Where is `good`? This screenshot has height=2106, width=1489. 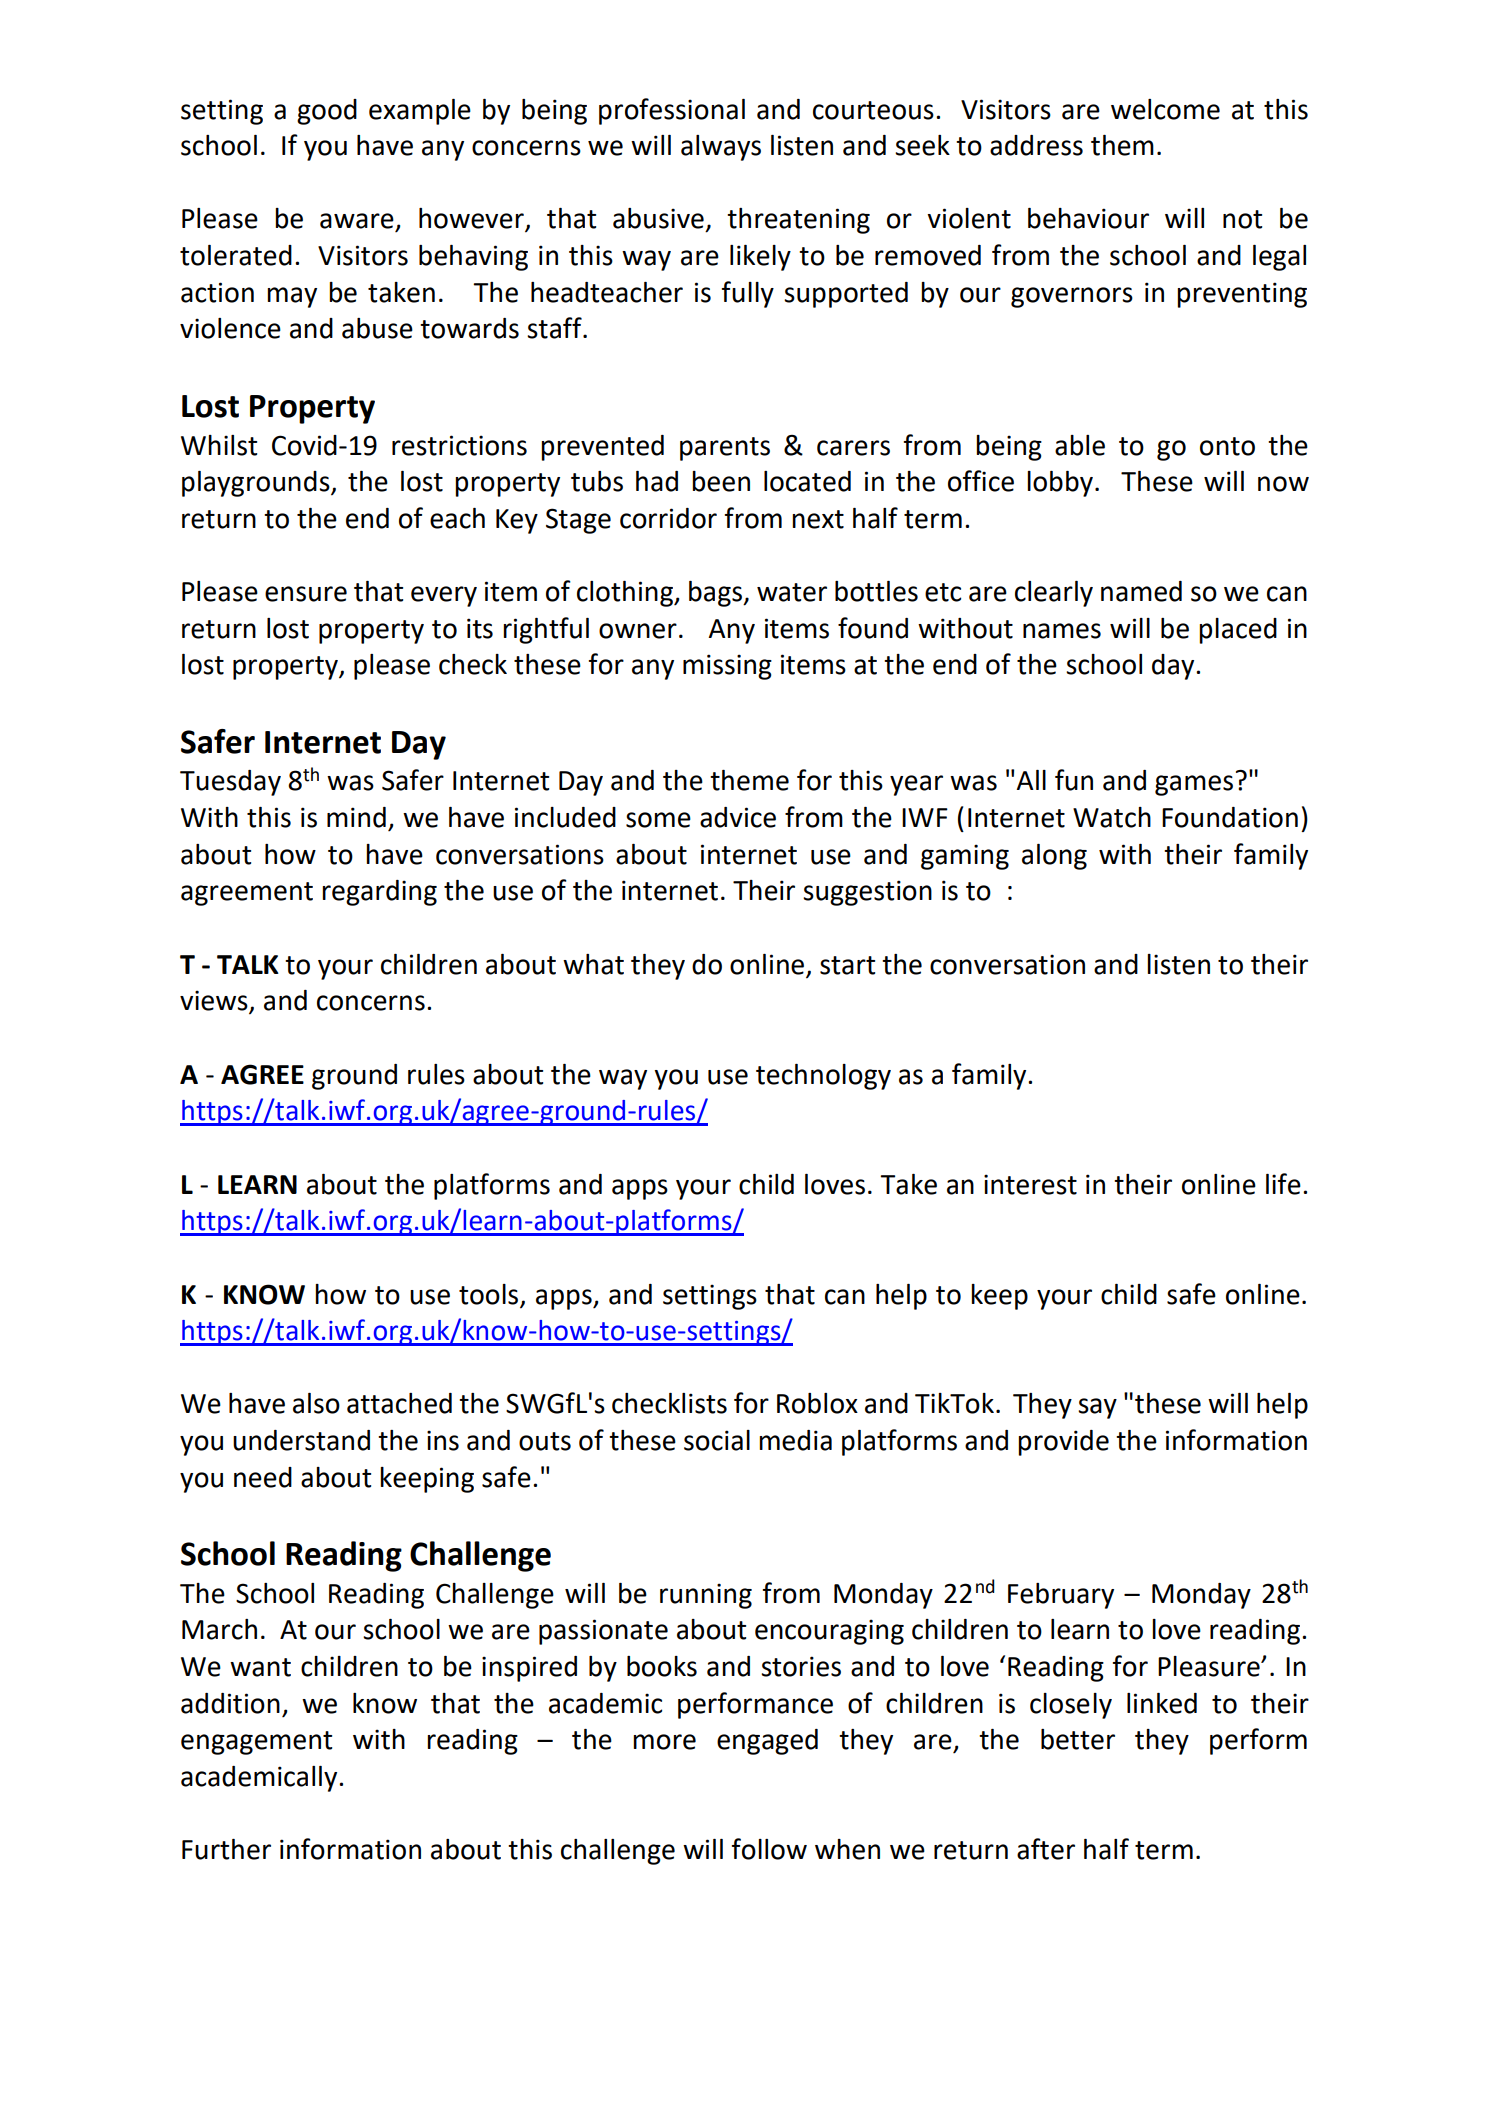
good is located at coordinates (327, 112).
